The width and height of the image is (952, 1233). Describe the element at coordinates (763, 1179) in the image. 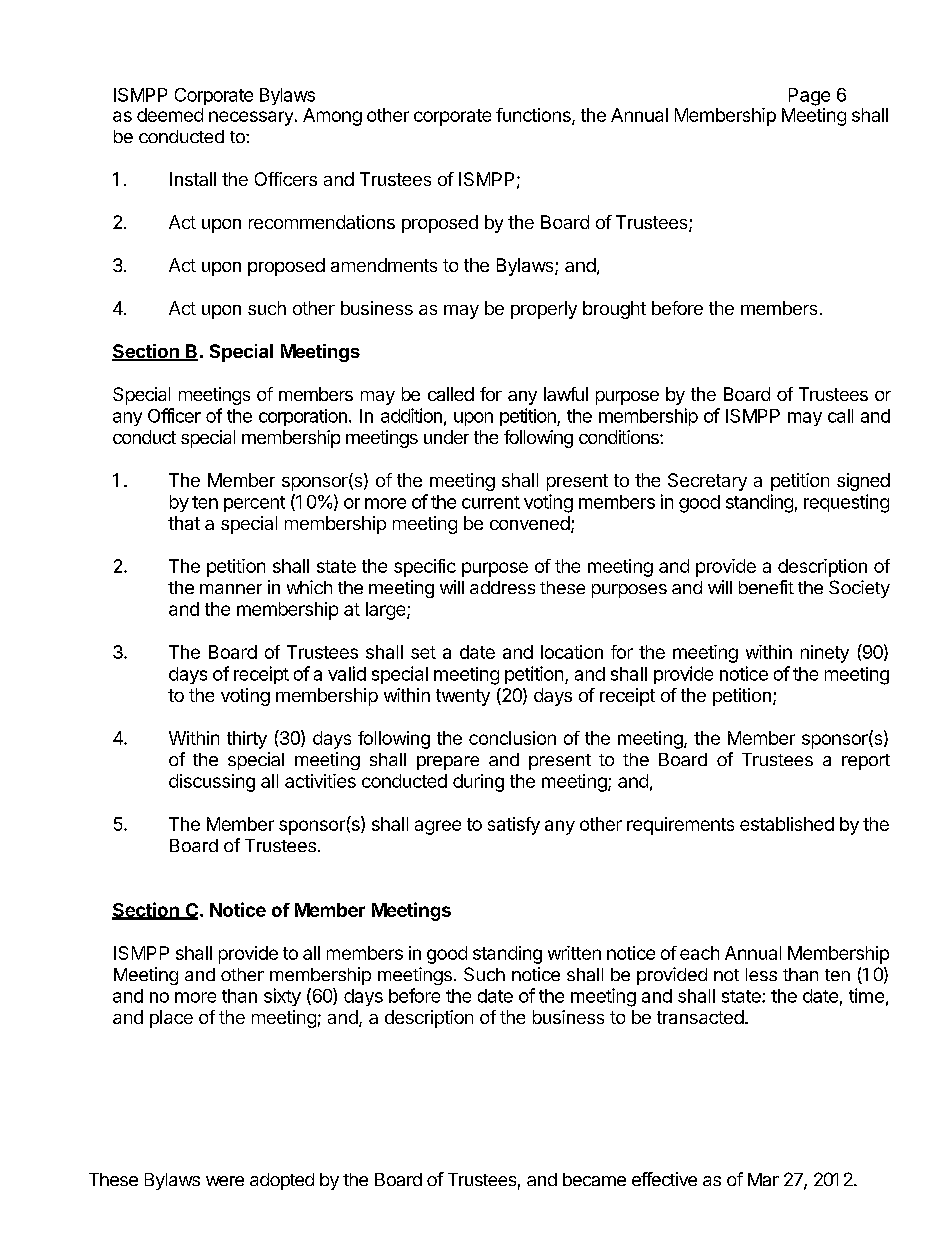

I see `Mar` at that location.
